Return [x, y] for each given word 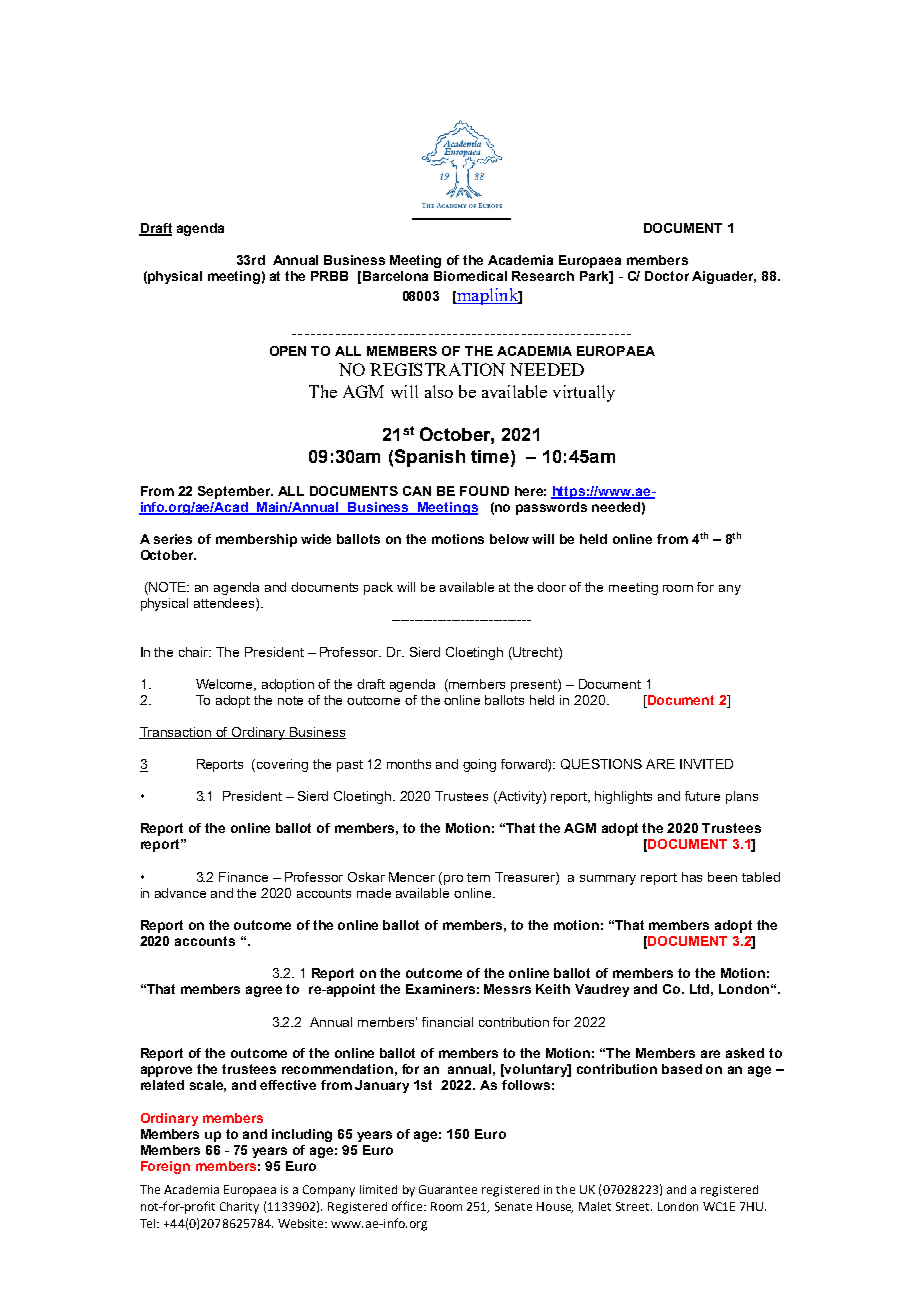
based [682, 1069]
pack [378, 588]
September [235, 492]
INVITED [706, 764]
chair [195, 652]
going [479, 765]
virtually [584, 393]
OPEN [288, 351]
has [692, 877]
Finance [243, 877]
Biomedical [470, 276]
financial [447, 1022]
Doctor [667, 276]
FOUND [484, 491]
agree [264, 991]
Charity [239, 1208]
